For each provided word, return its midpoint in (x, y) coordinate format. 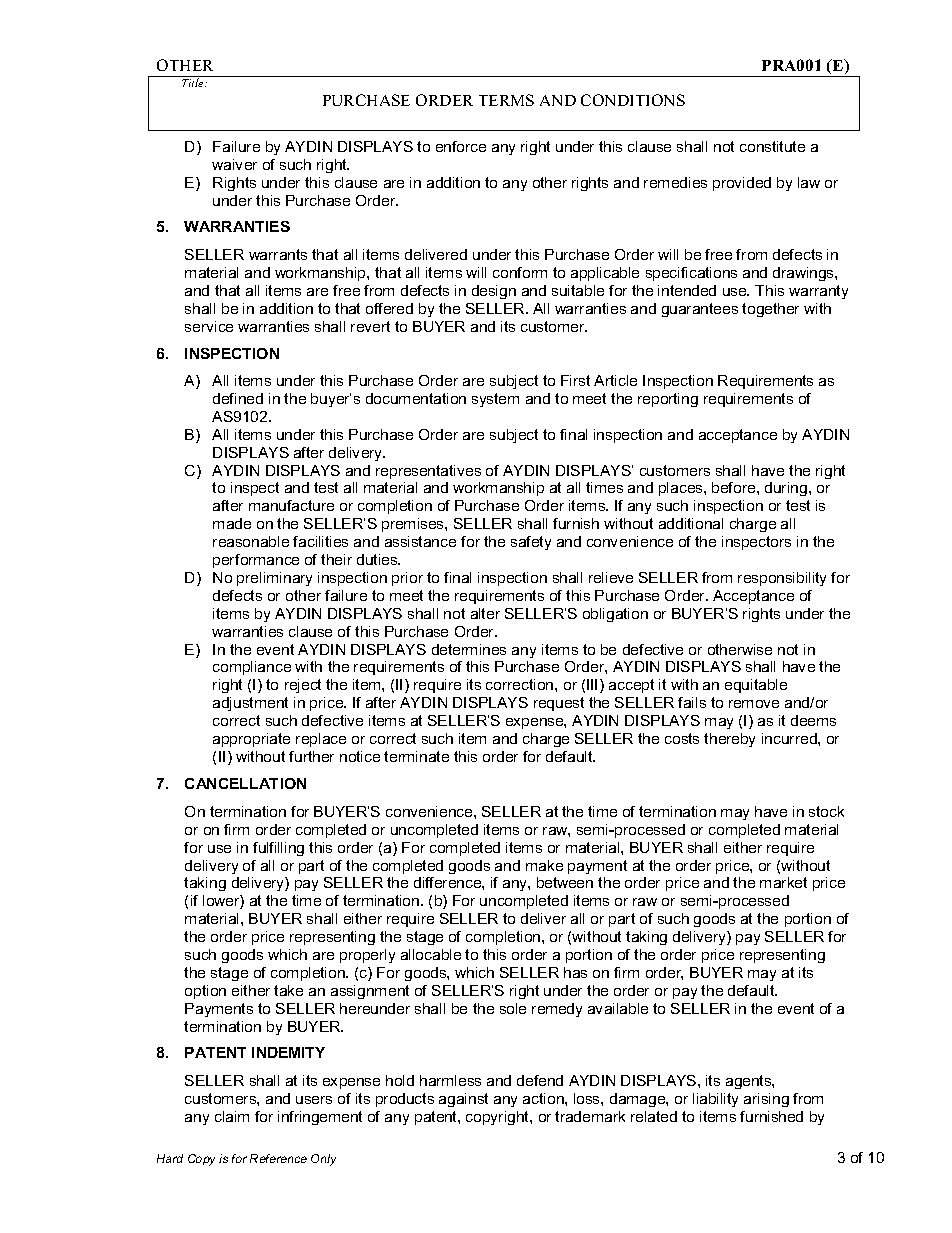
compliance (252, 668)
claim (232, 1116)
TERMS (506, 100)
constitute (772, 146)
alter (485, 613)
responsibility (782, 579)
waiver (234, 164)
